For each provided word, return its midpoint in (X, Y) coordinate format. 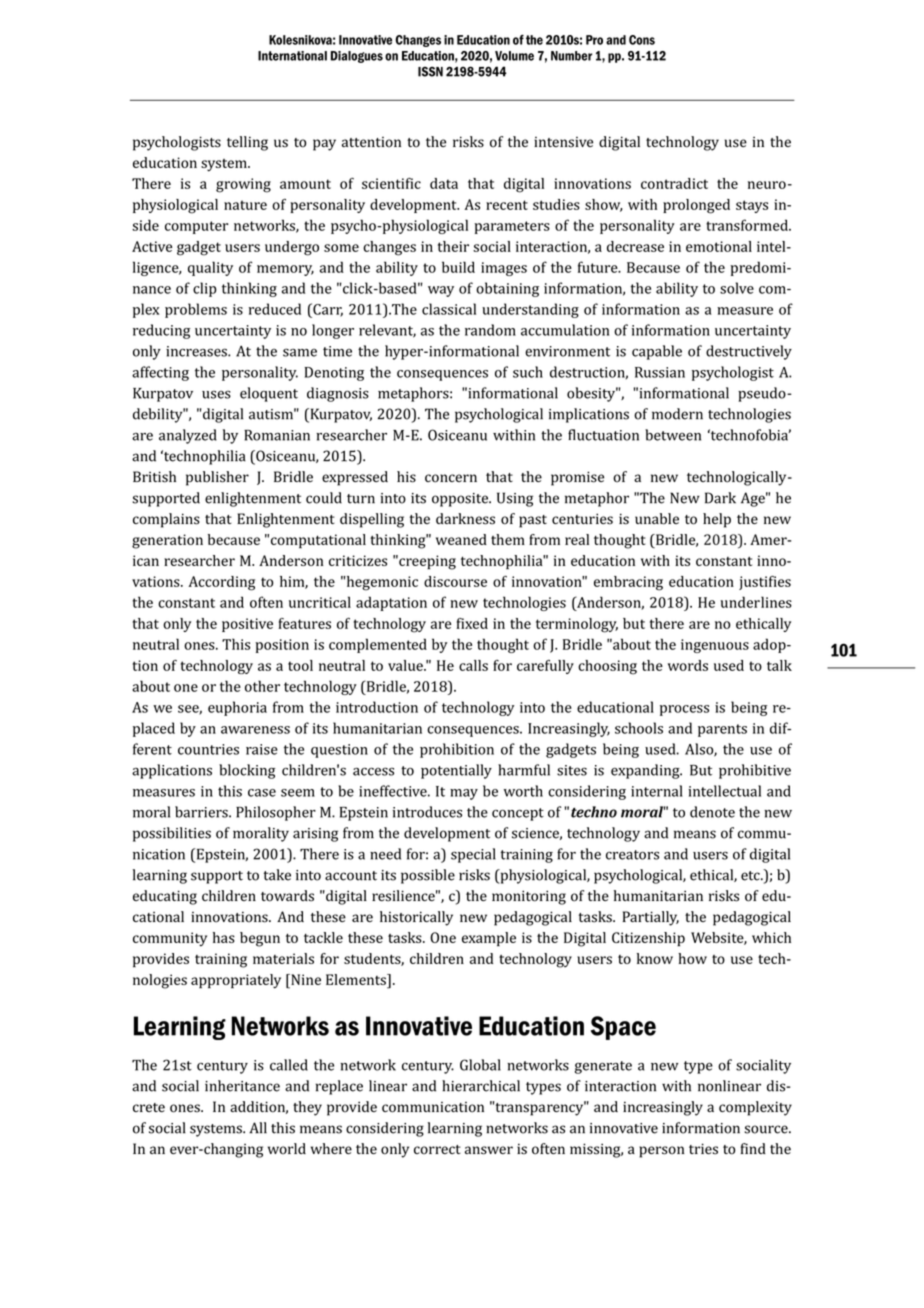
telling (247, 143)
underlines (756, 602)
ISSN (430, 71)
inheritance (242, 1086)
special (473, 855)
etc (751, 876)
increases (197, 351)
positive (247, 625)
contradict (674, 183)
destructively (749, 352)
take (277, 875)
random (490, 330)
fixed (472, 623)
